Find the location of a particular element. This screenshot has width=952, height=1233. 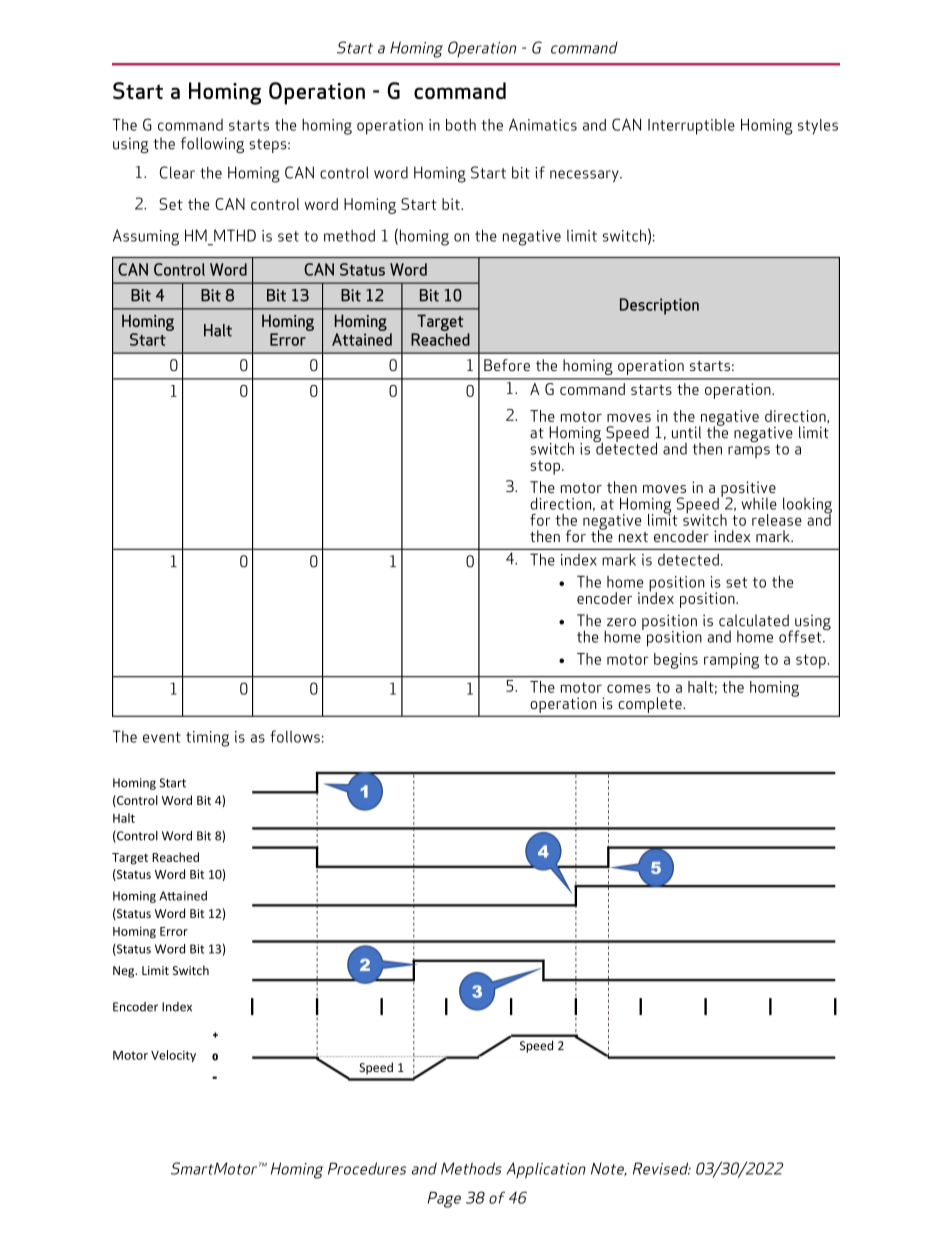

timing is located at coordinates (207, 739).
